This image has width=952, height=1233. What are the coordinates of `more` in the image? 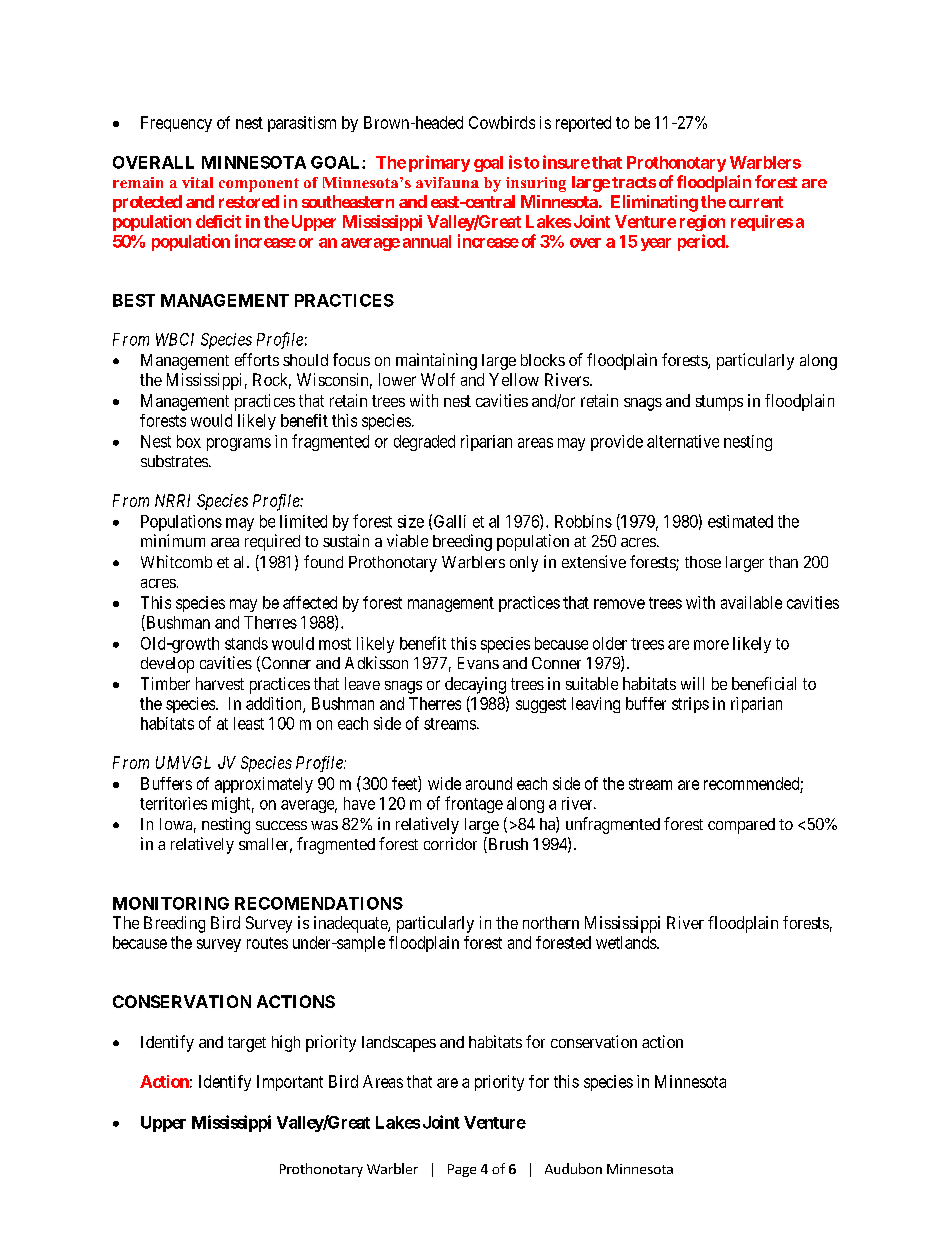 It's located at (711, 645).
